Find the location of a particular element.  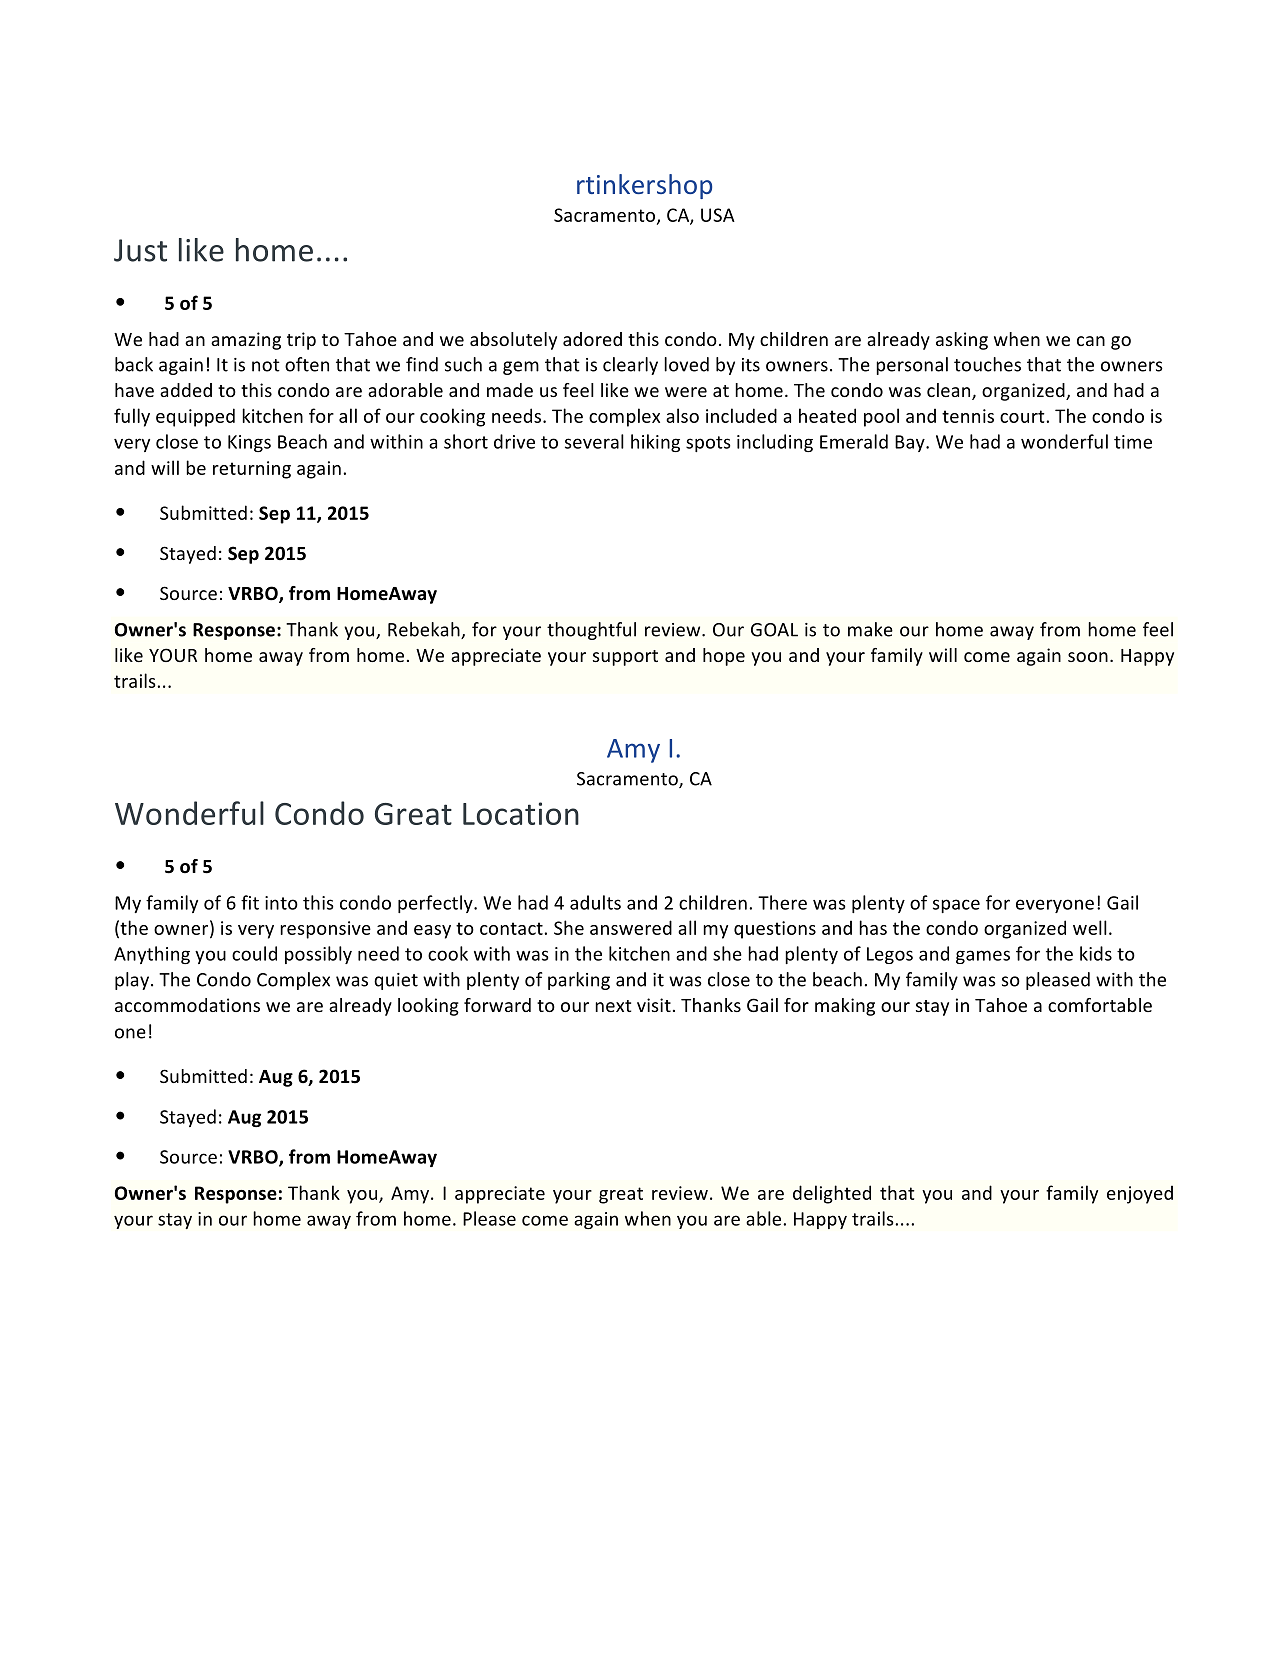

make is located at coordinates (870, 629).
